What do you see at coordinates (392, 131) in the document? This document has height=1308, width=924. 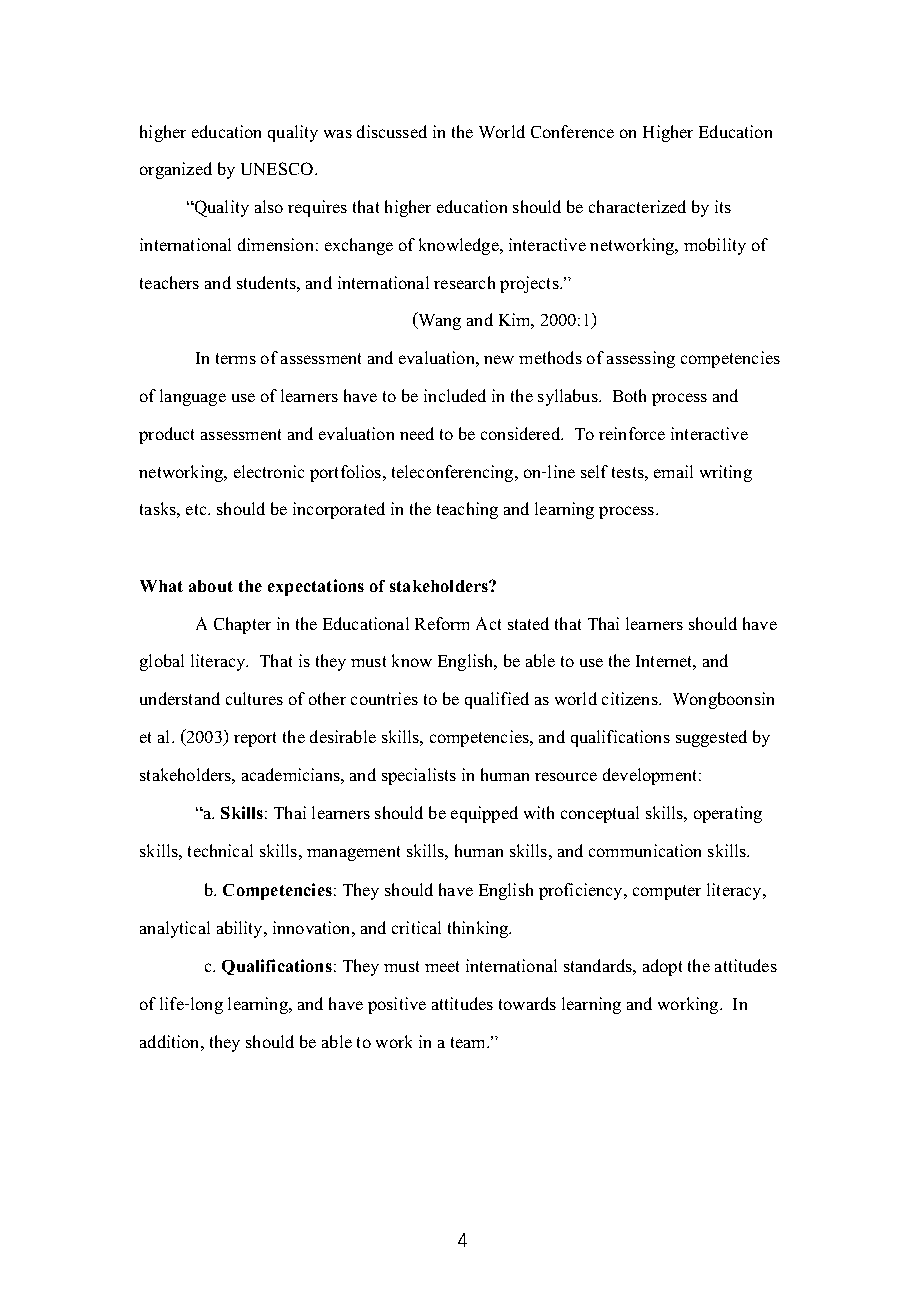 I see `discussed` at bounding box center [392, 131].
